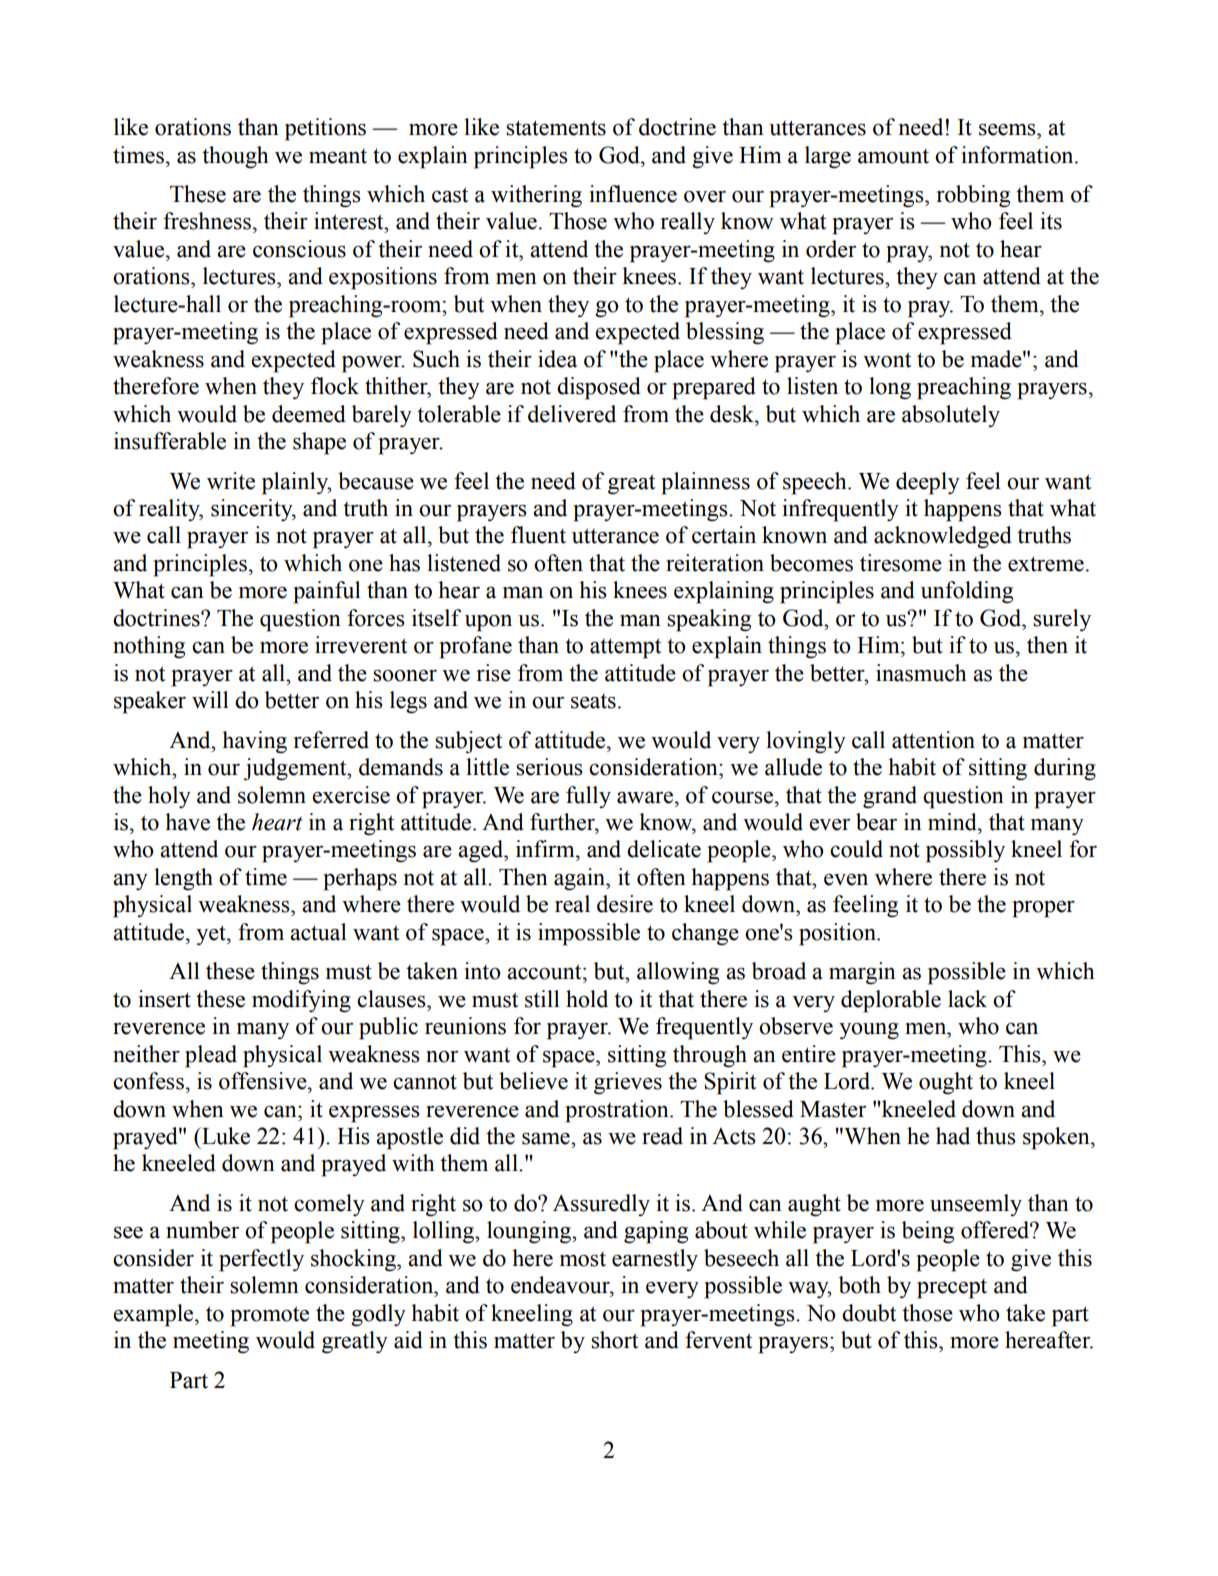  What do you see at coordinates (593, 701) in the document?
I see `seats` at bounding box center [593, 701].
